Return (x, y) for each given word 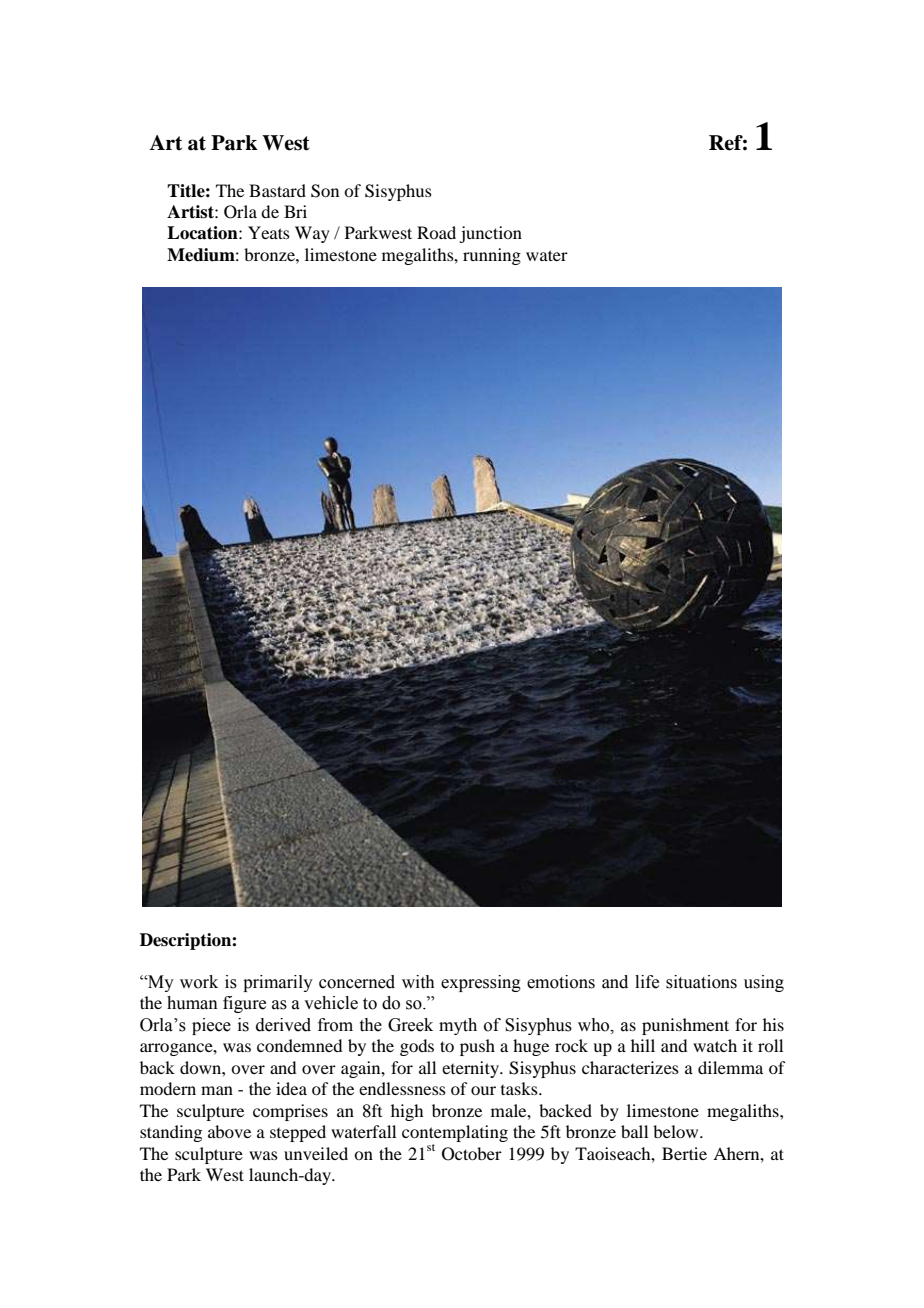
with (418, 982)
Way (312, 234)
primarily (278, 983)
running (492, 256)
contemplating (455, 1135)
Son (325, 191)
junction (490, 234)
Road (436, 232)
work (199, 982)
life (647, 982)
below (677, 1131)
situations (701, 982)
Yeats (269, 232)
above (229, 1131)
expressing (481, 983)
